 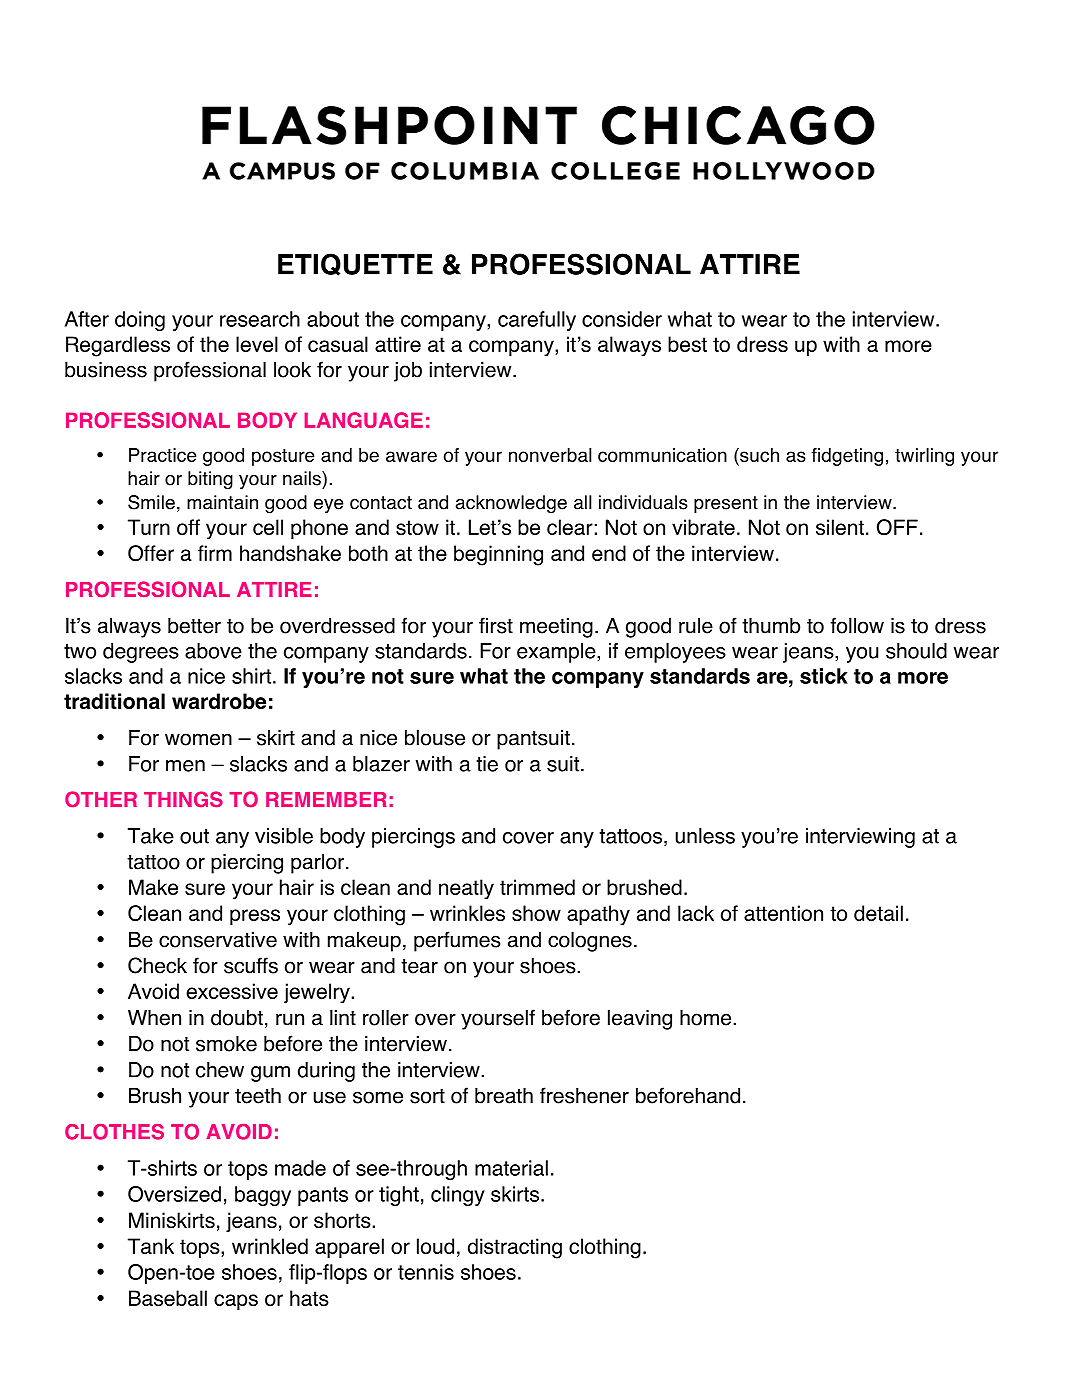 I want to click on carefully, so click(x=537, y=321).
